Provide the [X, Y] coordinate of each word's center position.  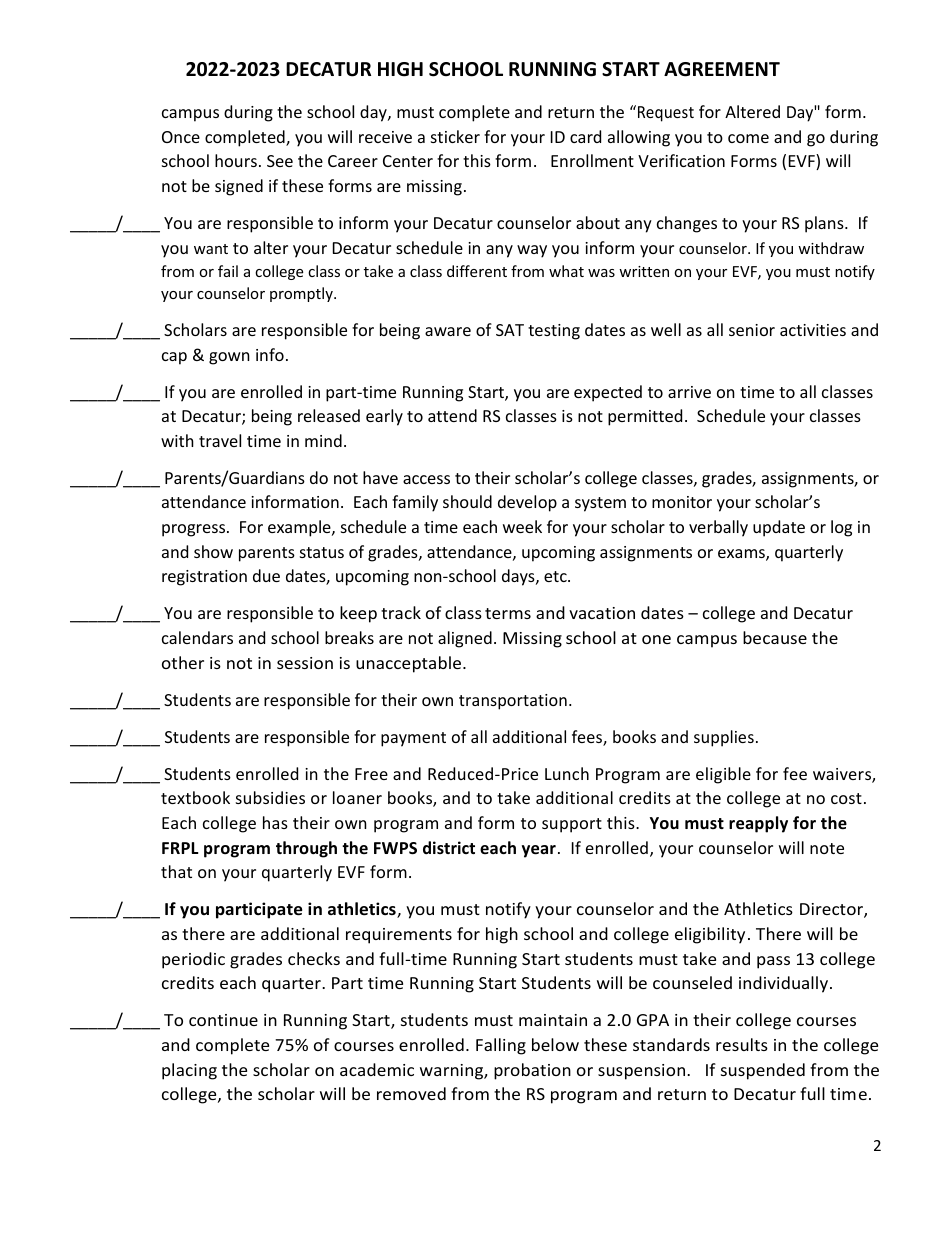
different [477, 271]
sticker [455, 136]
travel [220, 440]
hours [236, 160]
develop [527, 503]
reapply [758, 824]
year [539, 851]
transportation [513, 702]
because [775, 637]
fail [228, 271]
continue [223, 1020]
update [779, 528]
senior [752, 330]
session [305, 663]
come [748, 138]
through [306, 849]
